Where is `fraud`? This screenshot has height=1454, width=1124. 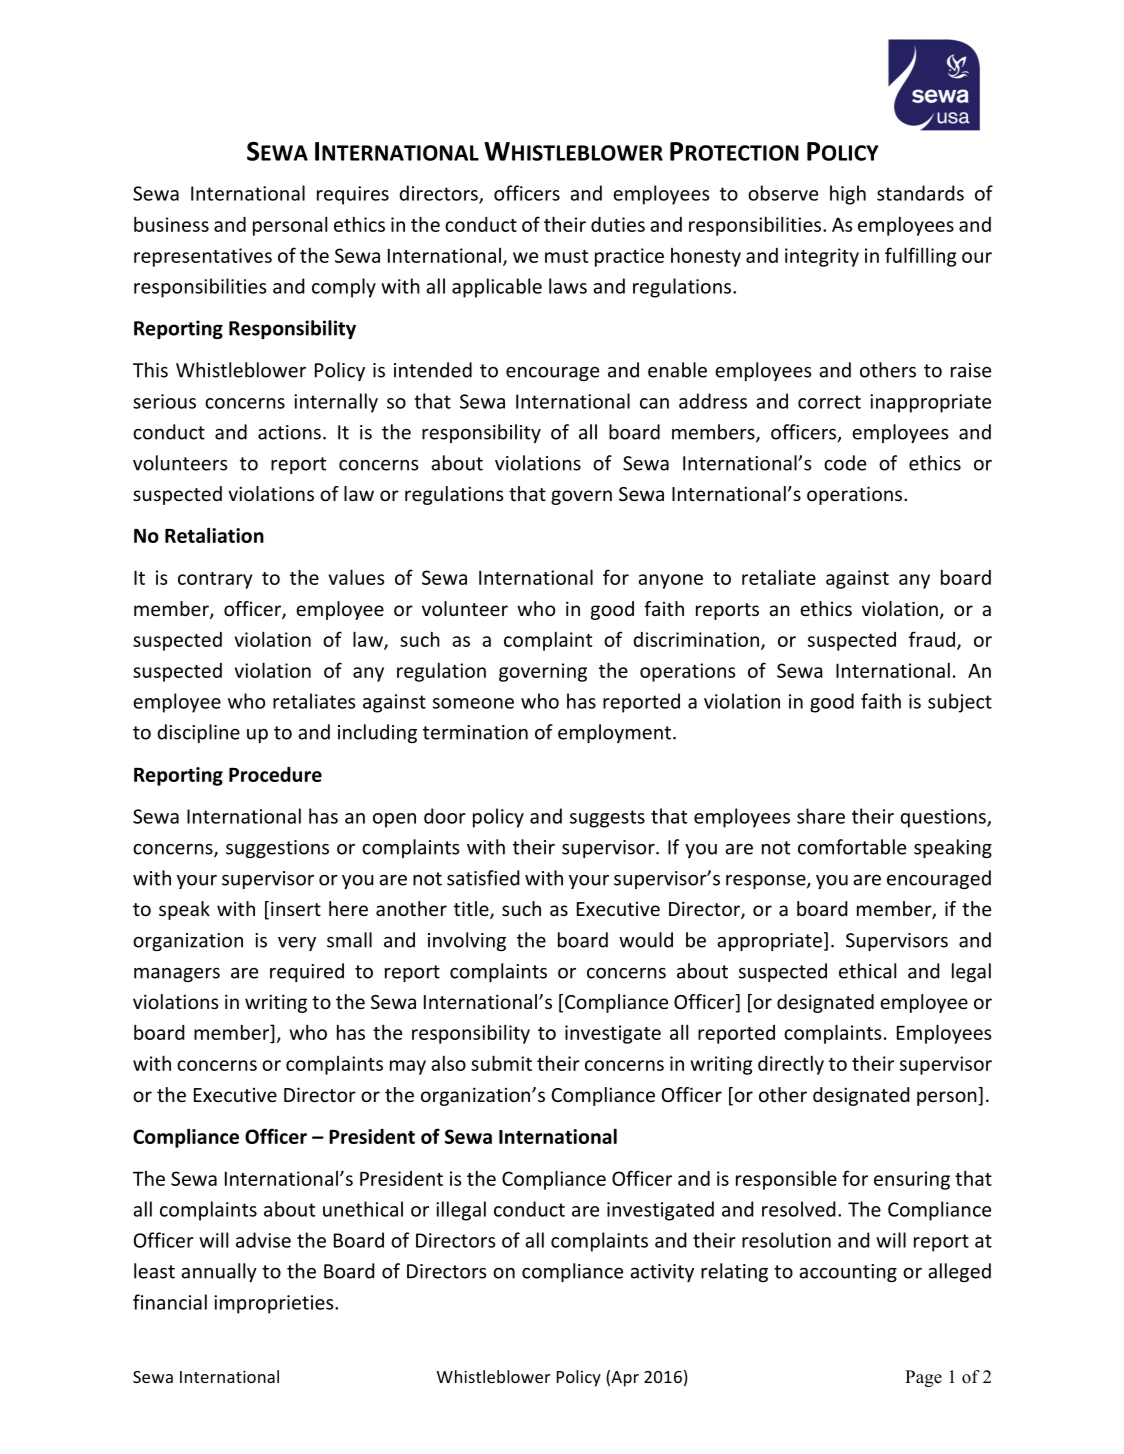 fraud is located at coordinates (932, 639).
